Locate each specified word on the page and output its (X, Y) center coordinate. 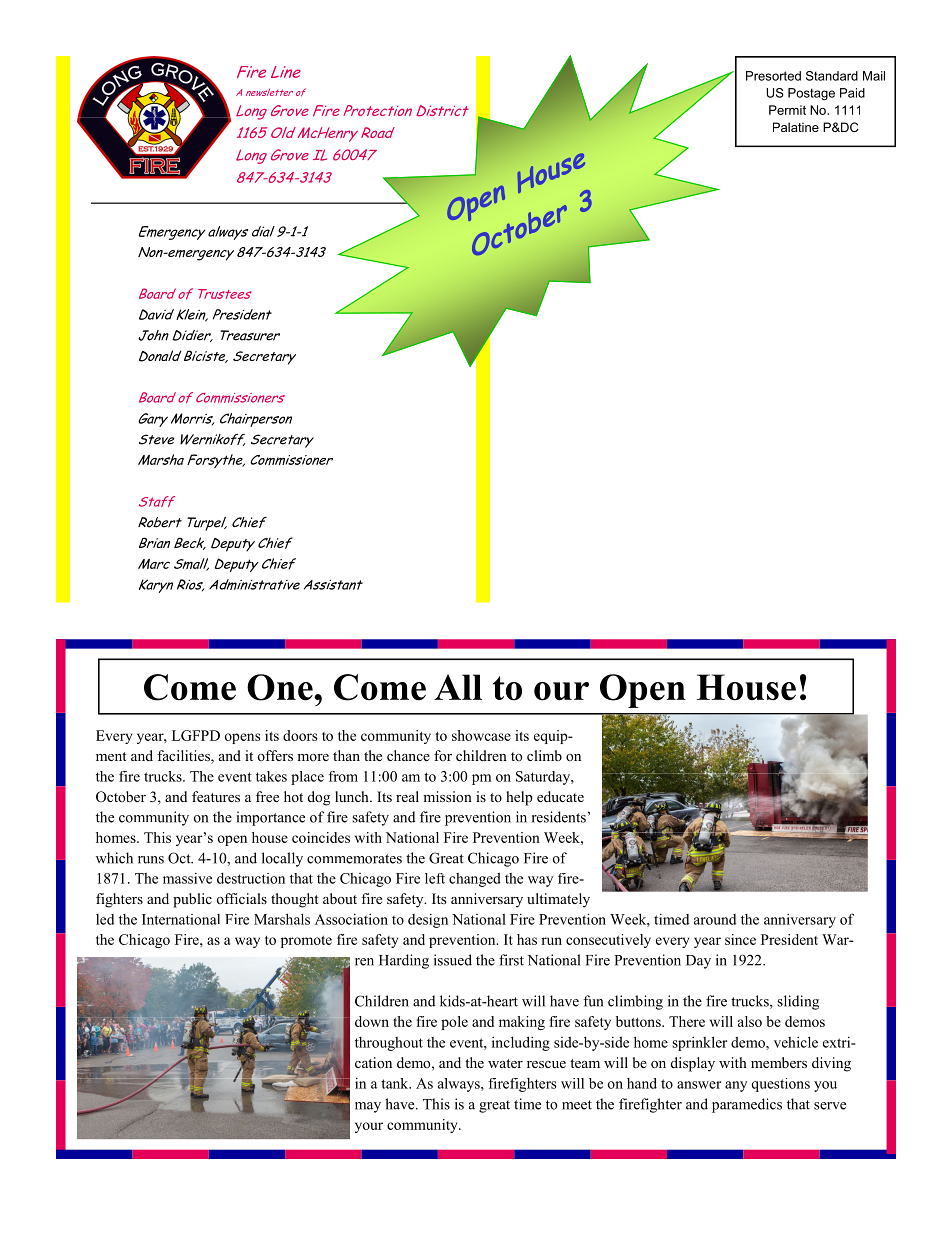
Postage (811, 94)
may (368, 1107)
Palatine (796, 127)
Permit (787, 110)
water (505, 1063)
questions (780, 1085)
